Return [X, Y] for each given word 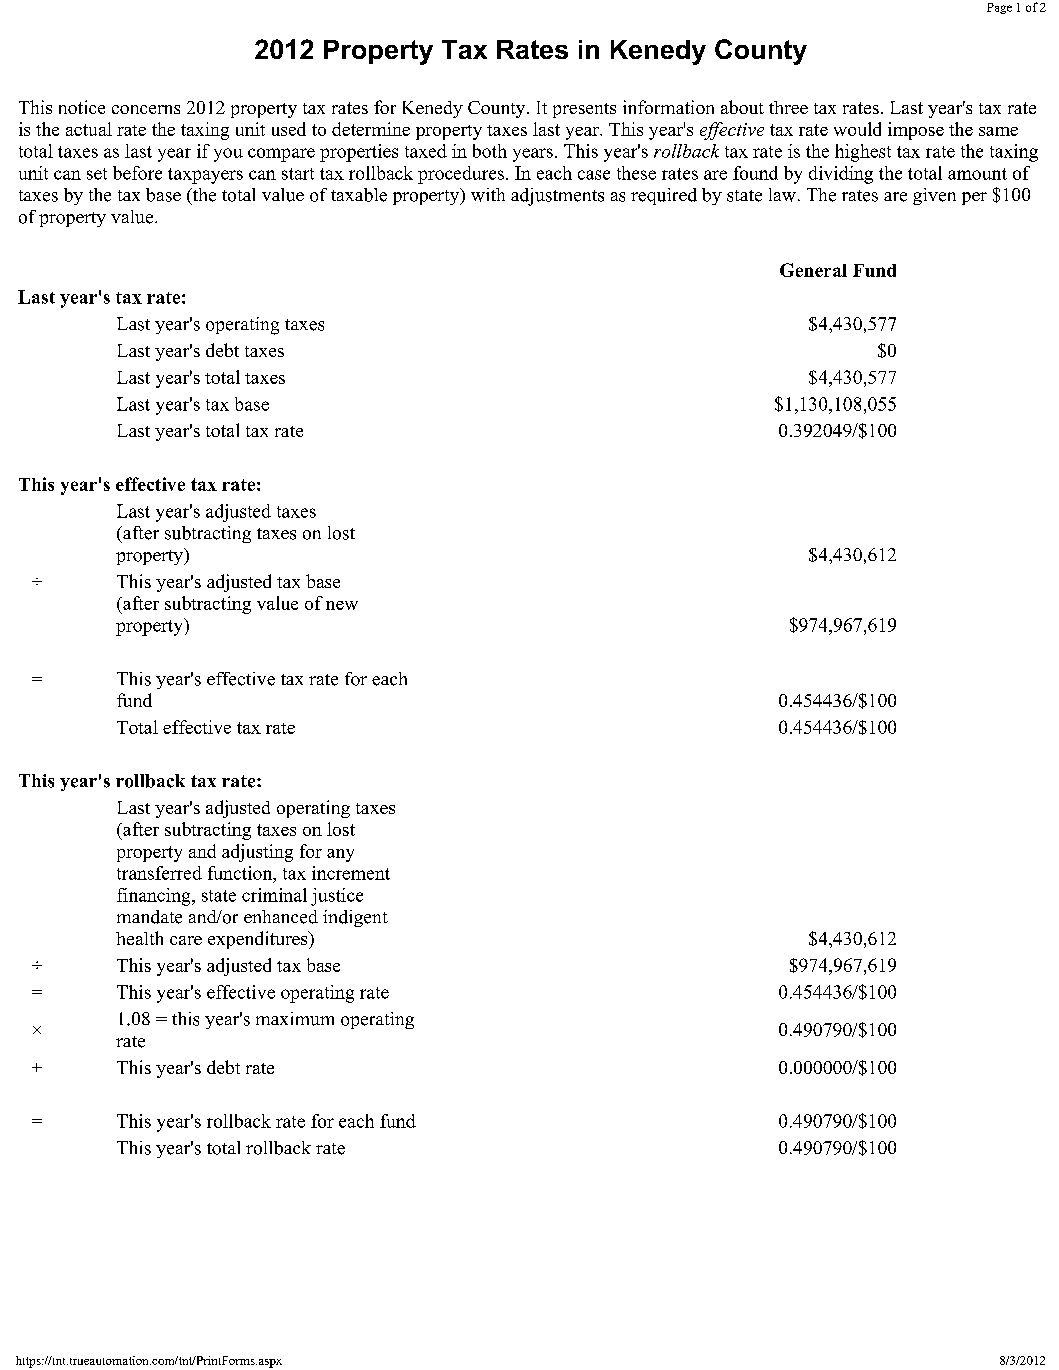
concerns [146, 109]
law [782, 195]
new [342, 605]
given [934, 196]
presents [584, 110]
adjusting [257, 853]
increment [351, 873]
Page [999, 8]
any [340, 855]
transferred [159, 873]
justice [337, 897]
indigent [355, 918]
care [186, 940]
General [813, 270]
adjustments [557, 197]
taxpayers [205, 176]
